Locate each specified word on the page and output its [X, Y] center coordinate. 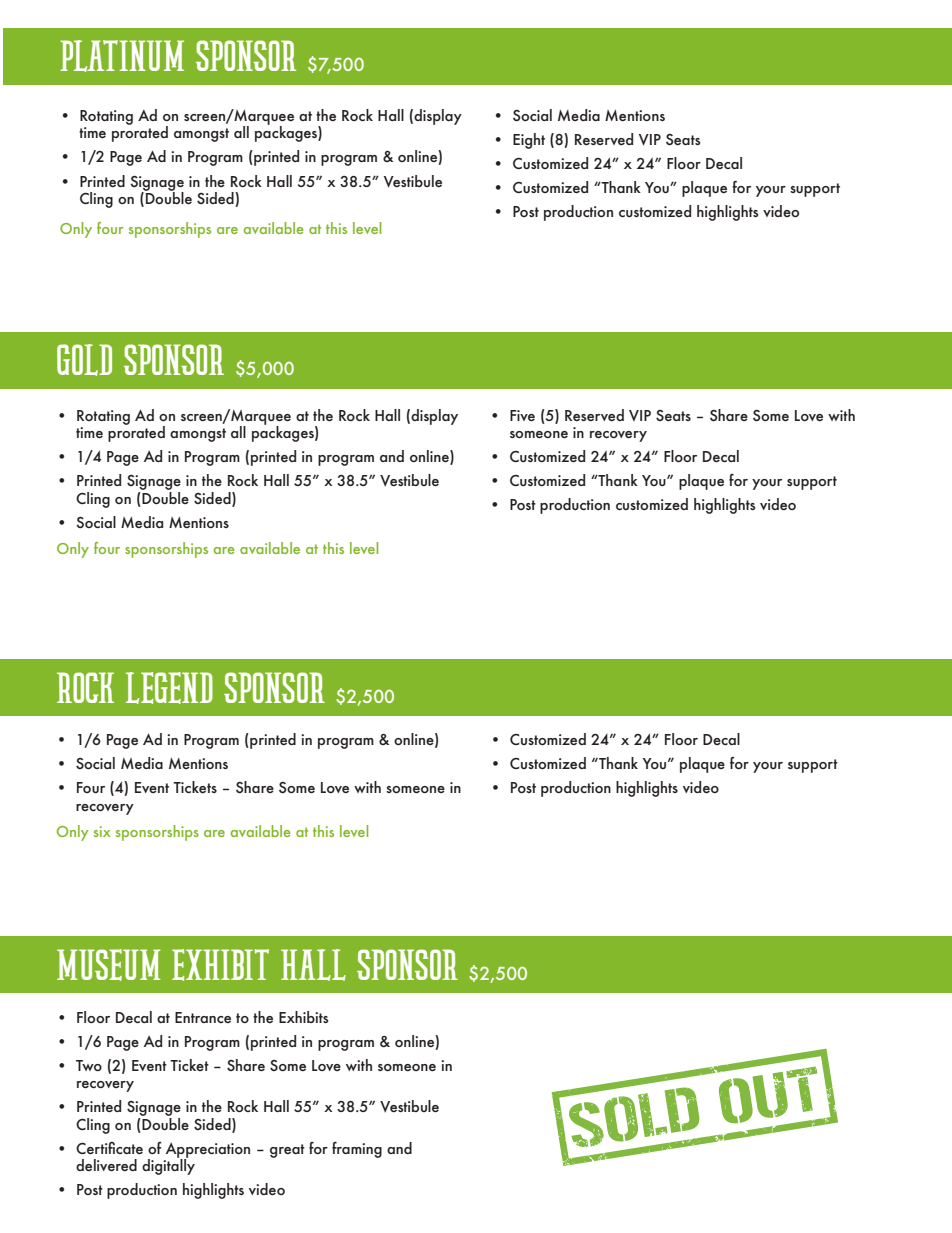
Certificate [109, 1148]
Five [522, 415]
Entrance [203, 1017]
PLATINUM [122, 56]
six [102, 831]
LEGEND [169, 688]
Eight [529, 141]
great [287, 1151]
